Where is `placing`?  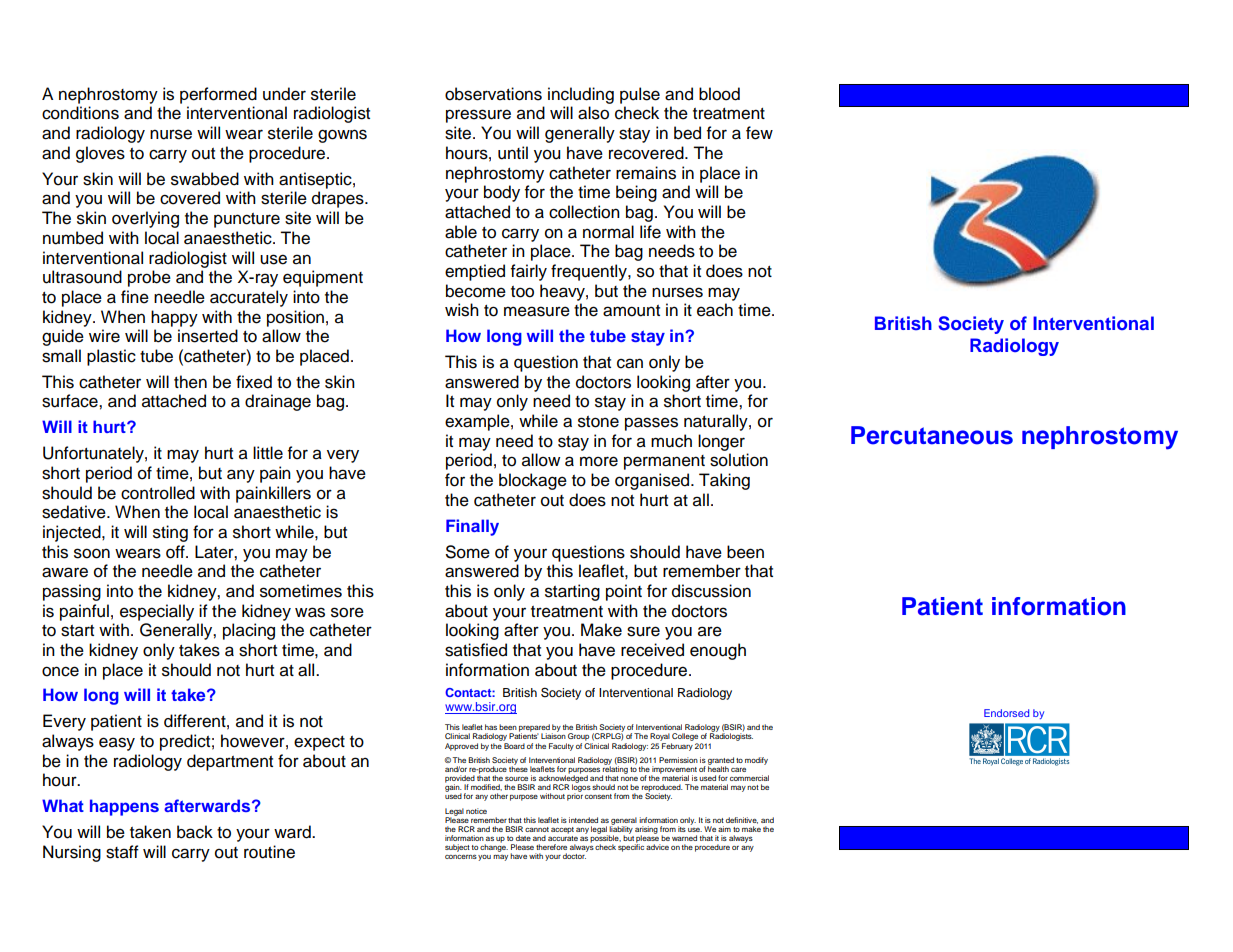 placing is located at coordinates (249, 631).
